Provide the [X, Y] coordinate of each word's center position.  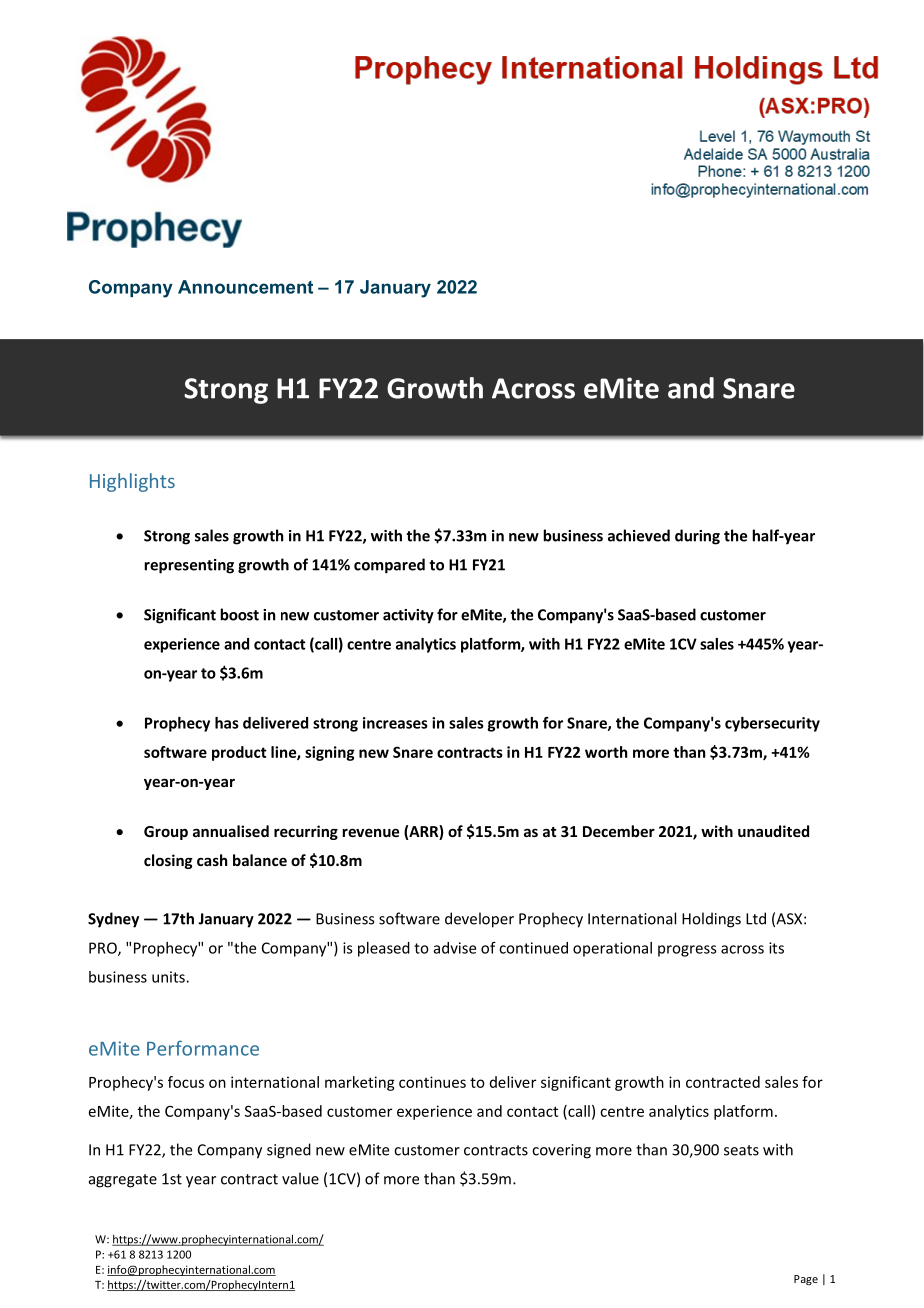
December [619, 831]
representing [189, 566]
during [697, 537]
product [239, 753]
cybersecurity [772, 724]
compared [389, 566]
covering [561, 1151]
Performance [203, 1048]
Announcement [245, 287]
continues [432, 1082]
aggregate [123, 1181]
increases [395, 723]
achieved [639, 535]
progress [687, 951]
